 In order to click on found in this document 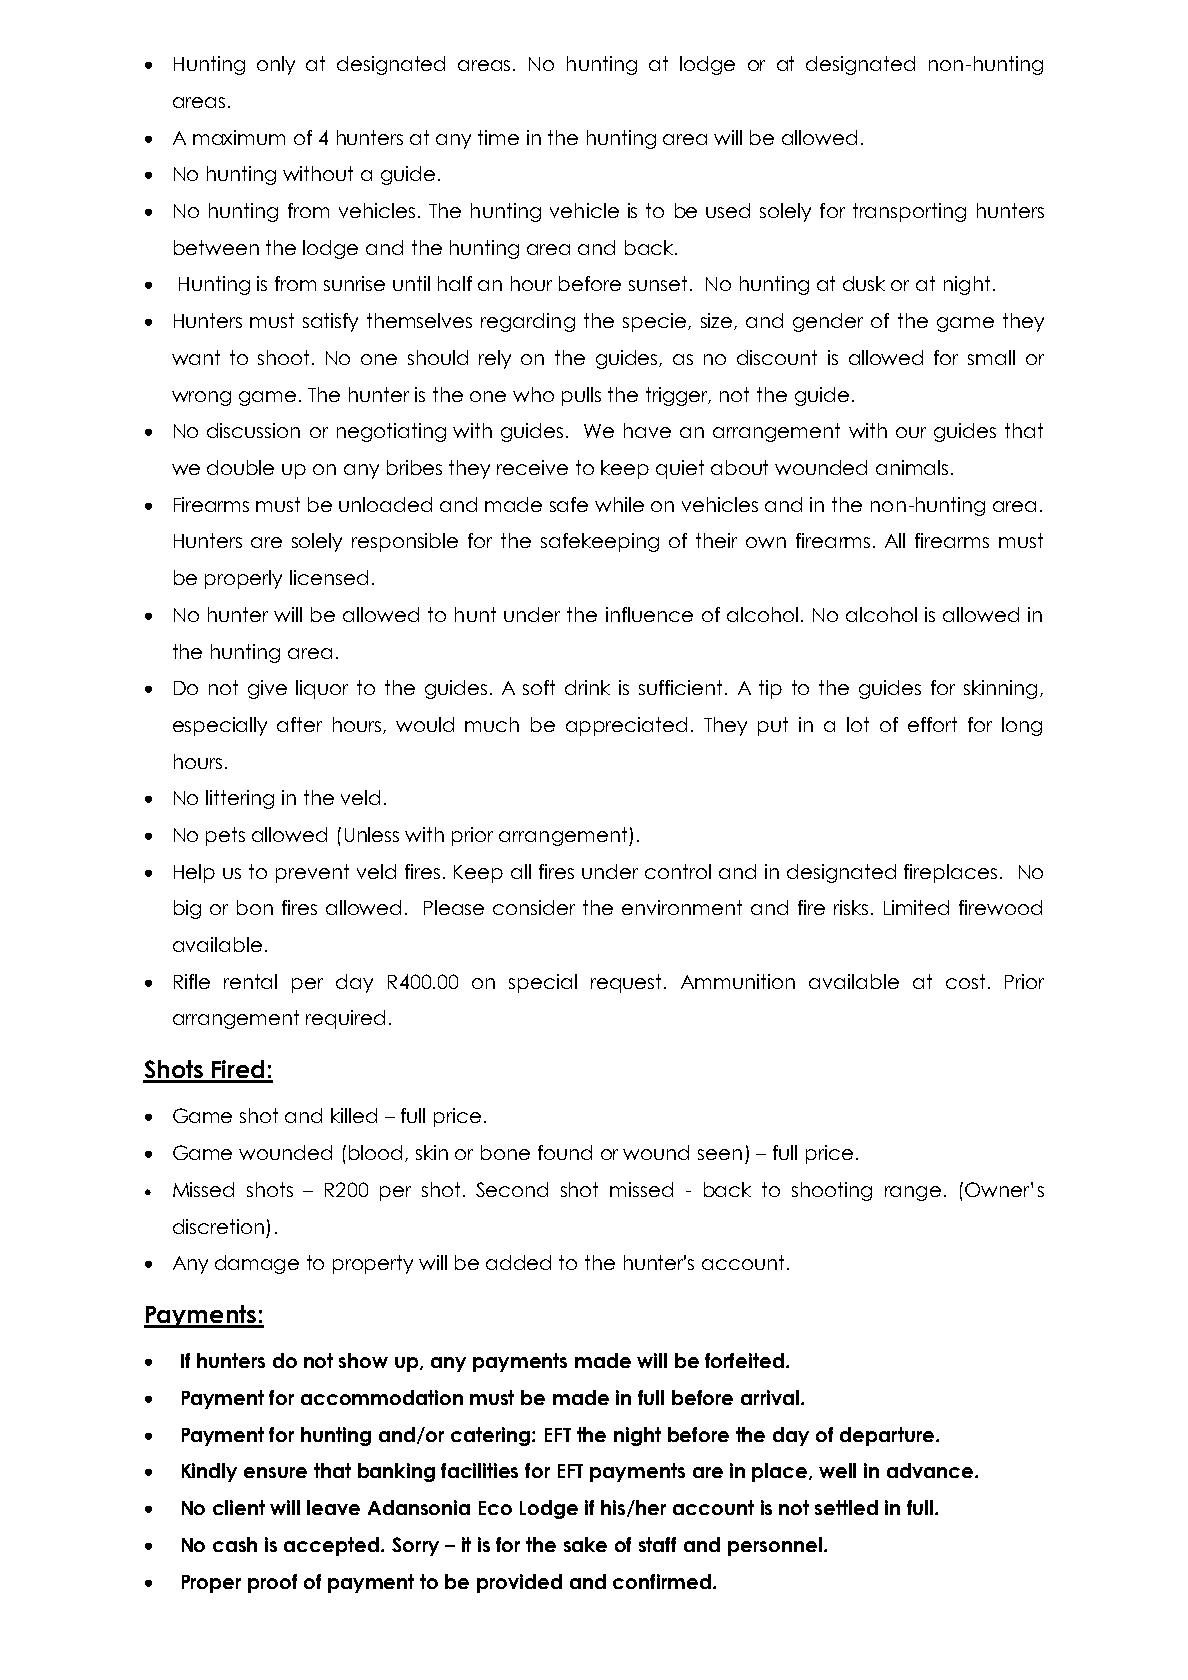, I will do `click(565, 1152)`.
